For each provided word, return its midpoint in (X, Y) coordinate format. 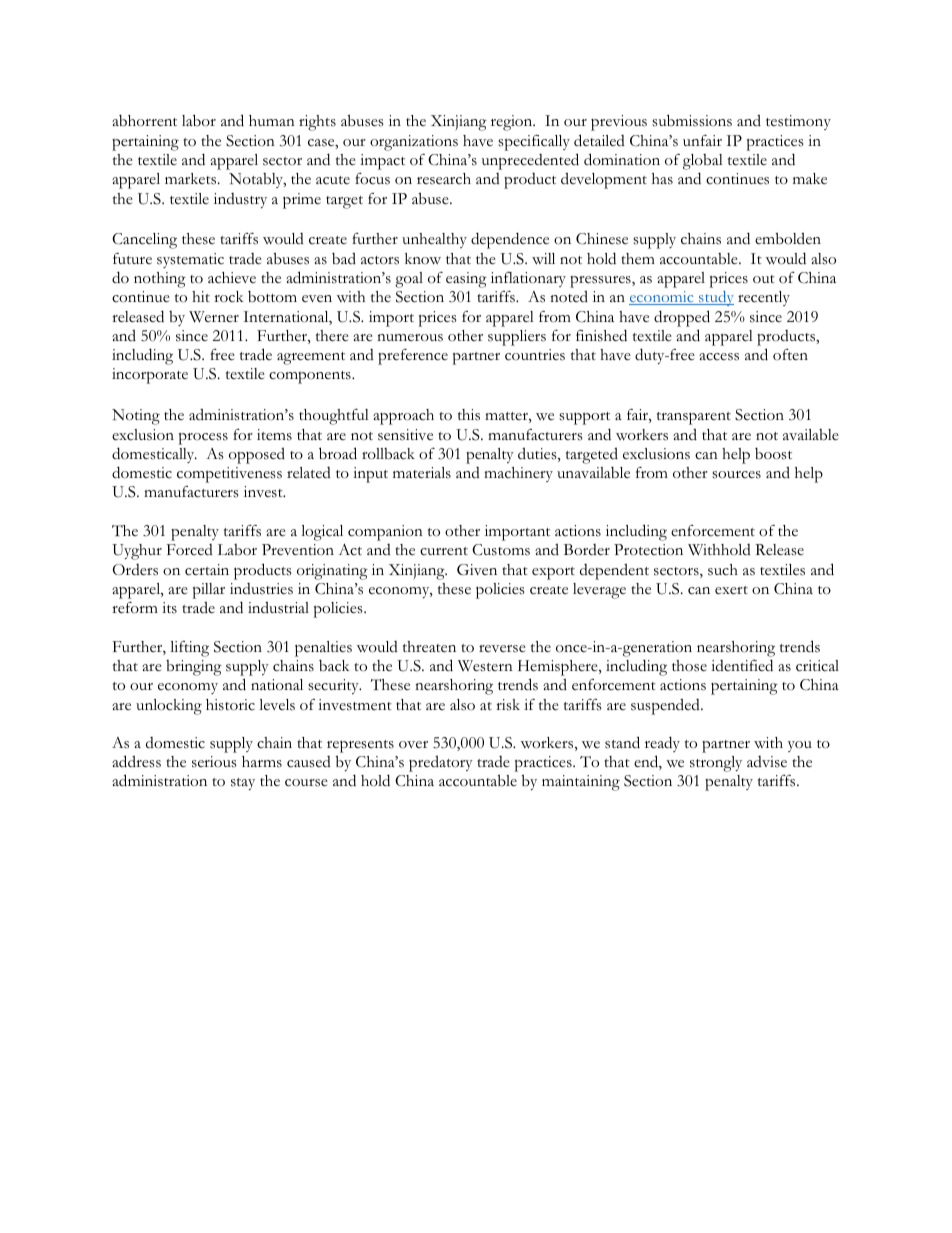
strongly (716, 764)
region (513, 123)
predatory (441, 763)
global (703, 162)
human (272, 120)
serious (214, 762)
